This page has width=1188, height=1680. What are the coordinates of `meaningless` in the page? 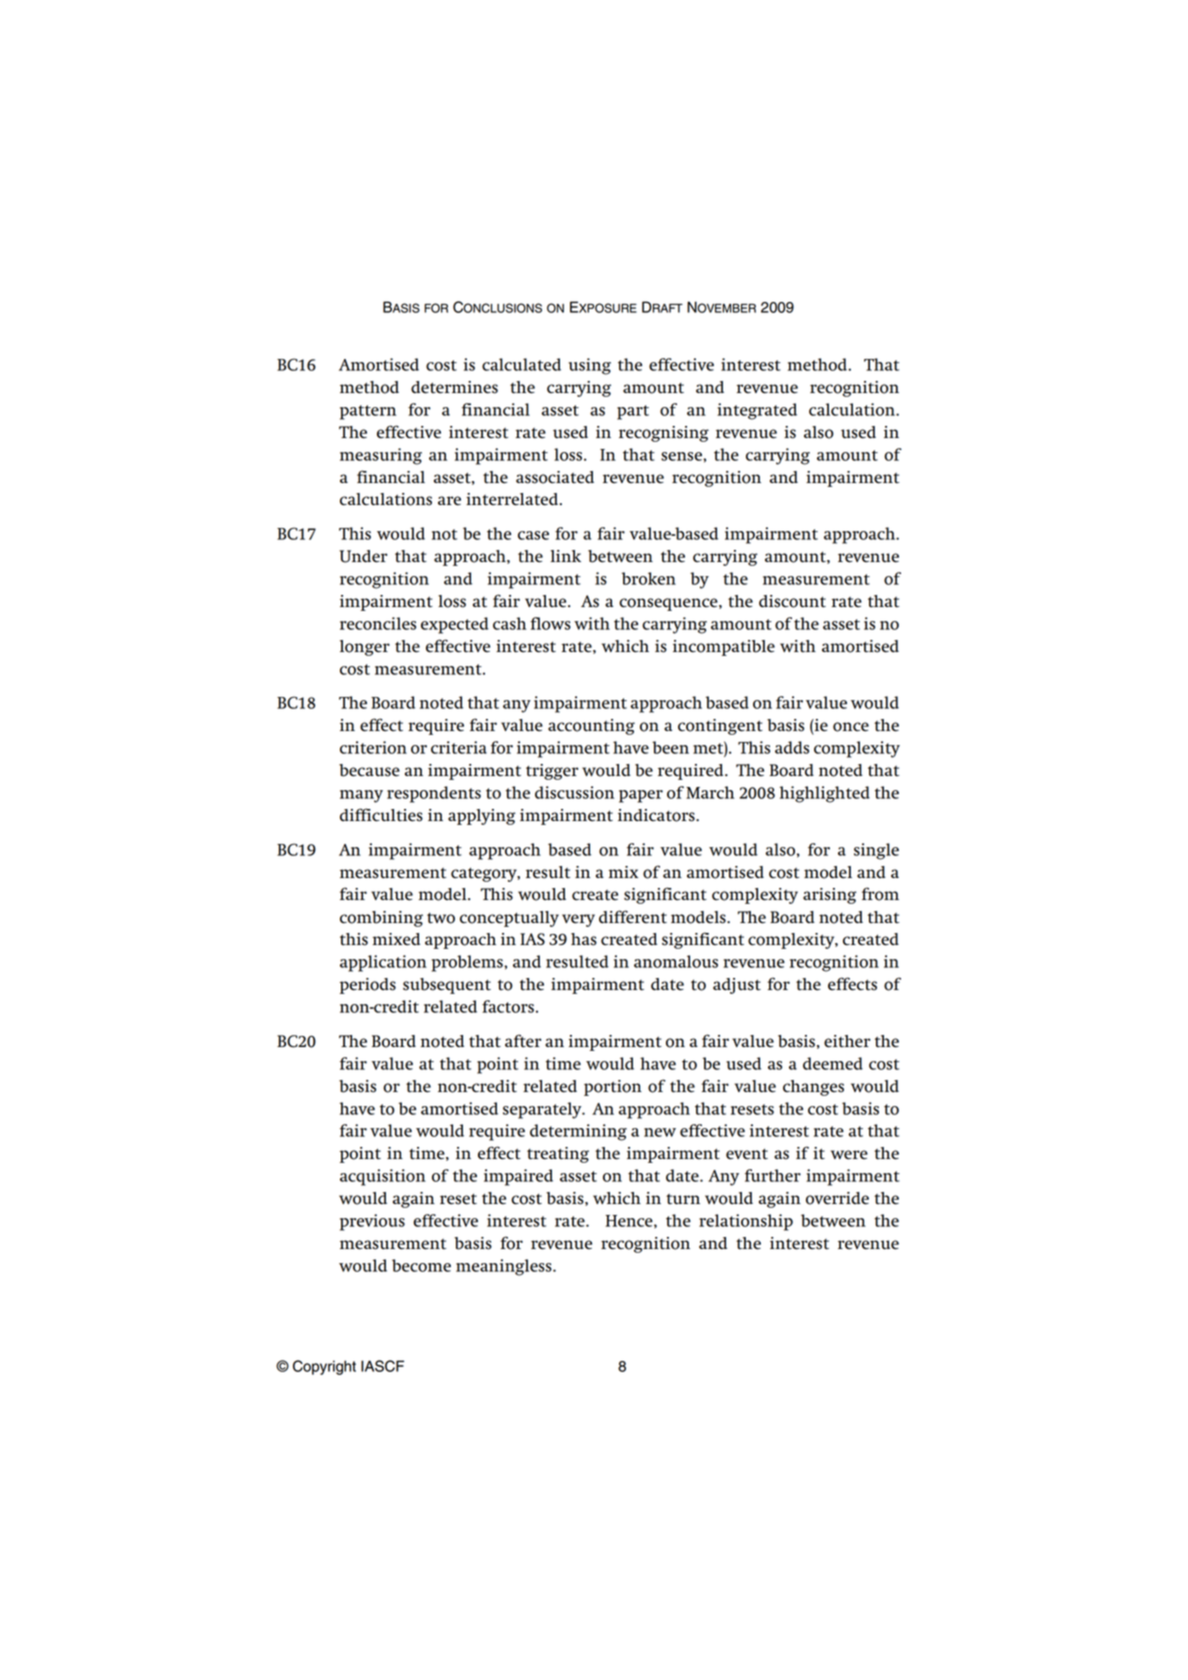 It's located at (505, 1267).
